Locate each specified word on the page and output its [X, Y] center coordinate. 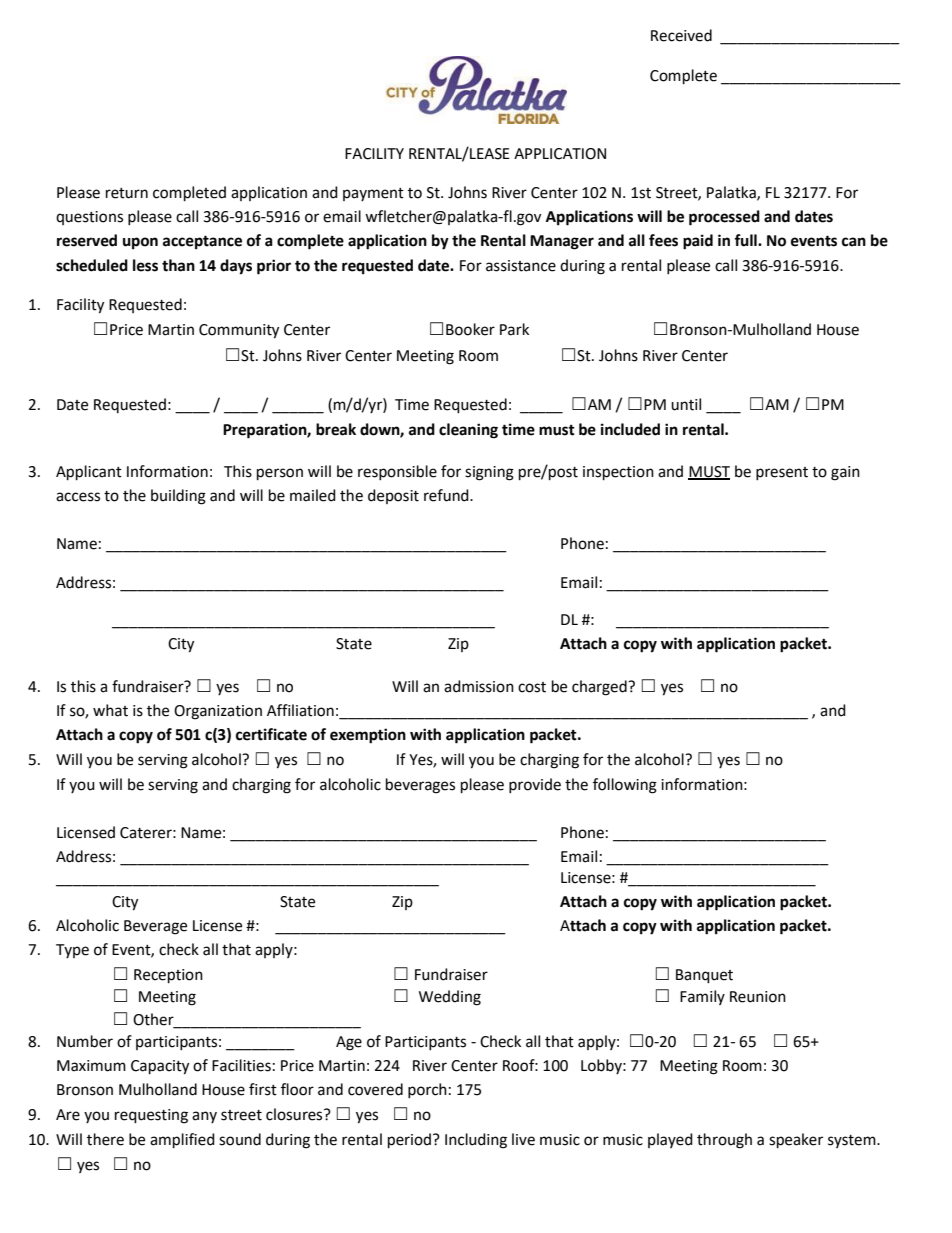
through [724, 1141]
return [127, 193]
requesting [151, 1116]
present [782, 473]
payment [373, 194]
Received [681, 35]
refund [447, 495]
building [178, 497]
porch [427, 1090]
